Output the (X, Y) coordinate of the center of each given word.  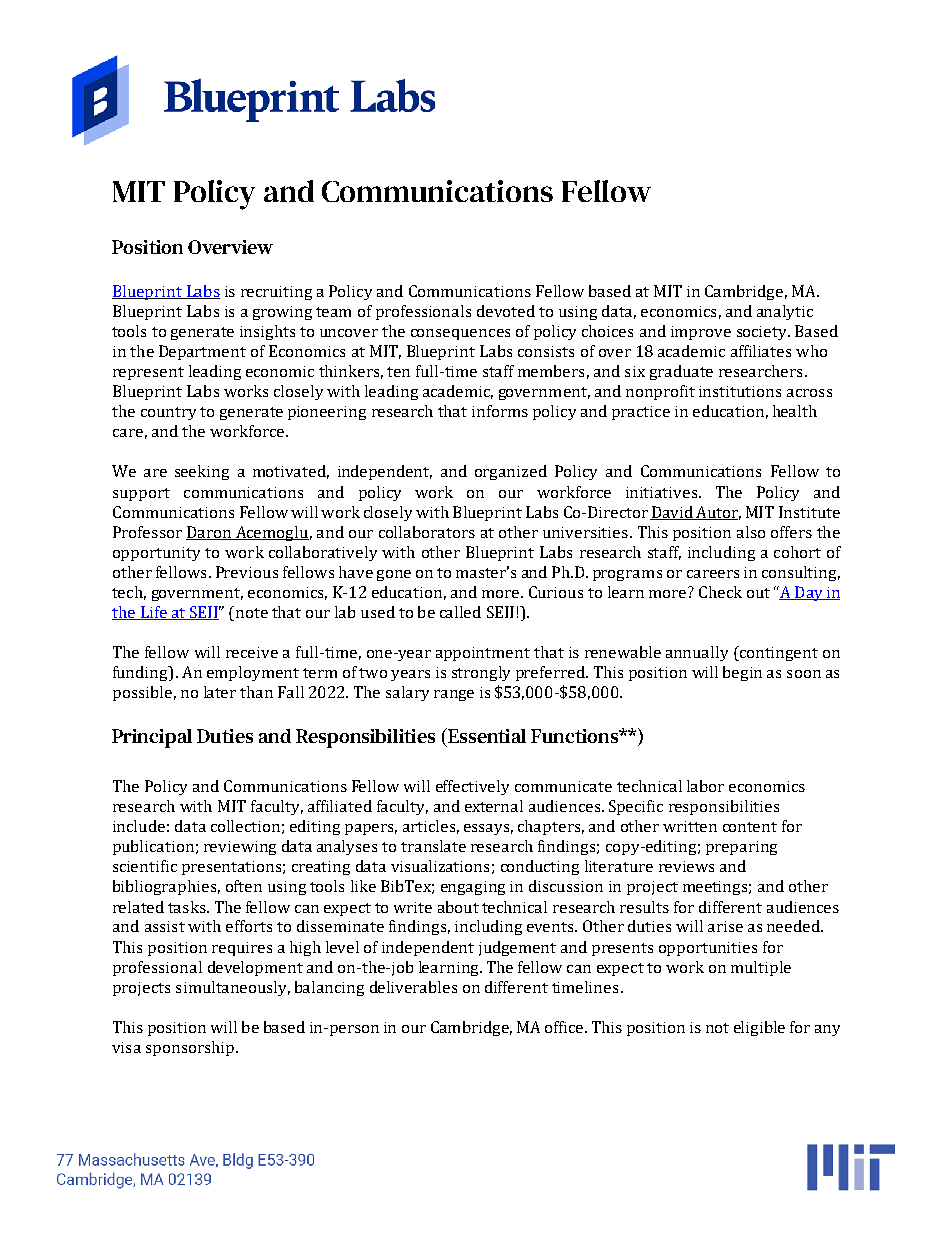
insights (267, 332)
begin (742, 673)
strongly (481, 673)
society (763, 333)
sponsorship (191, 1048)
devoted (506, 311)
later (220, 692)
